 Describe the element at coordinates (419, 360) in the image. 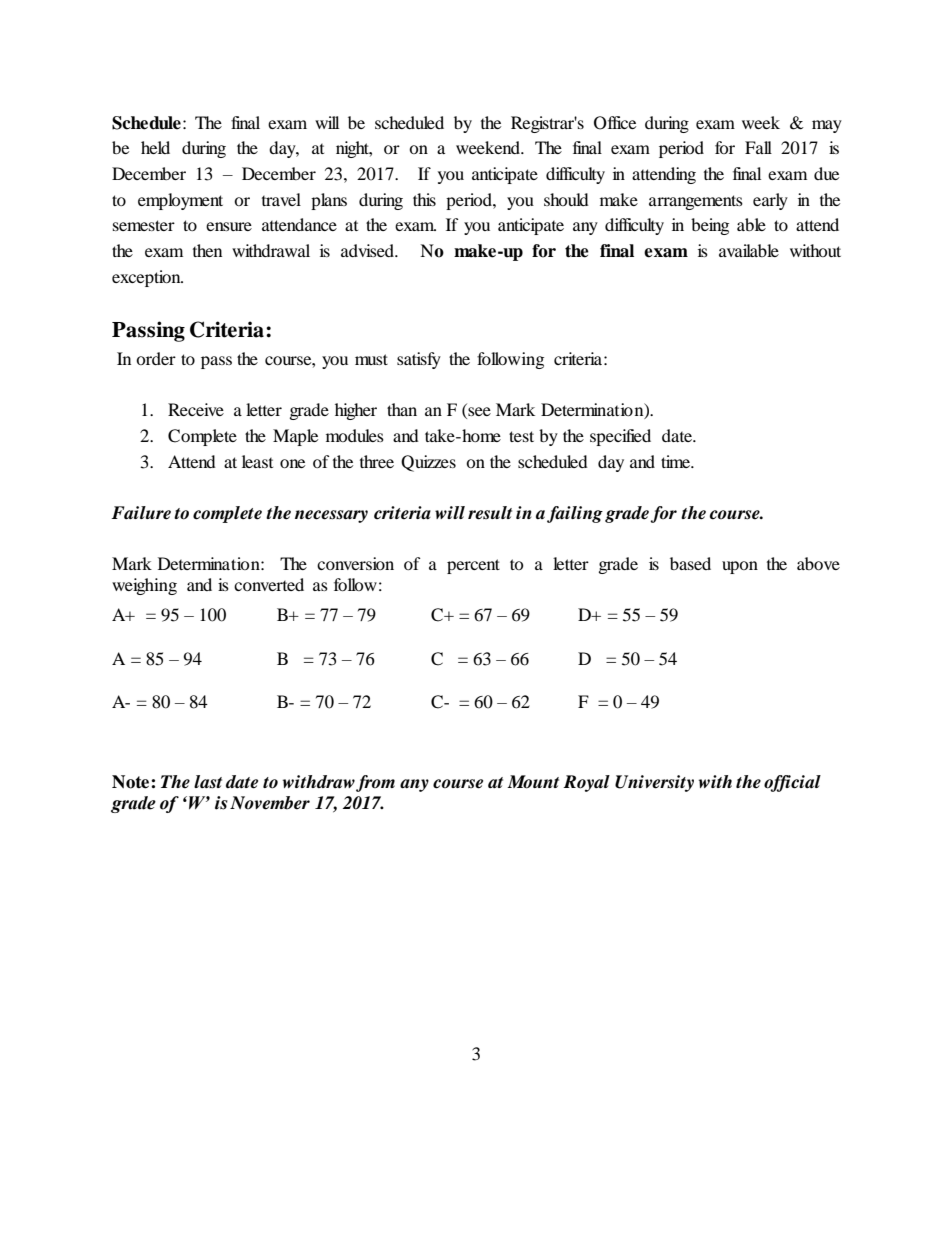

I see `satisfy` at that location.
